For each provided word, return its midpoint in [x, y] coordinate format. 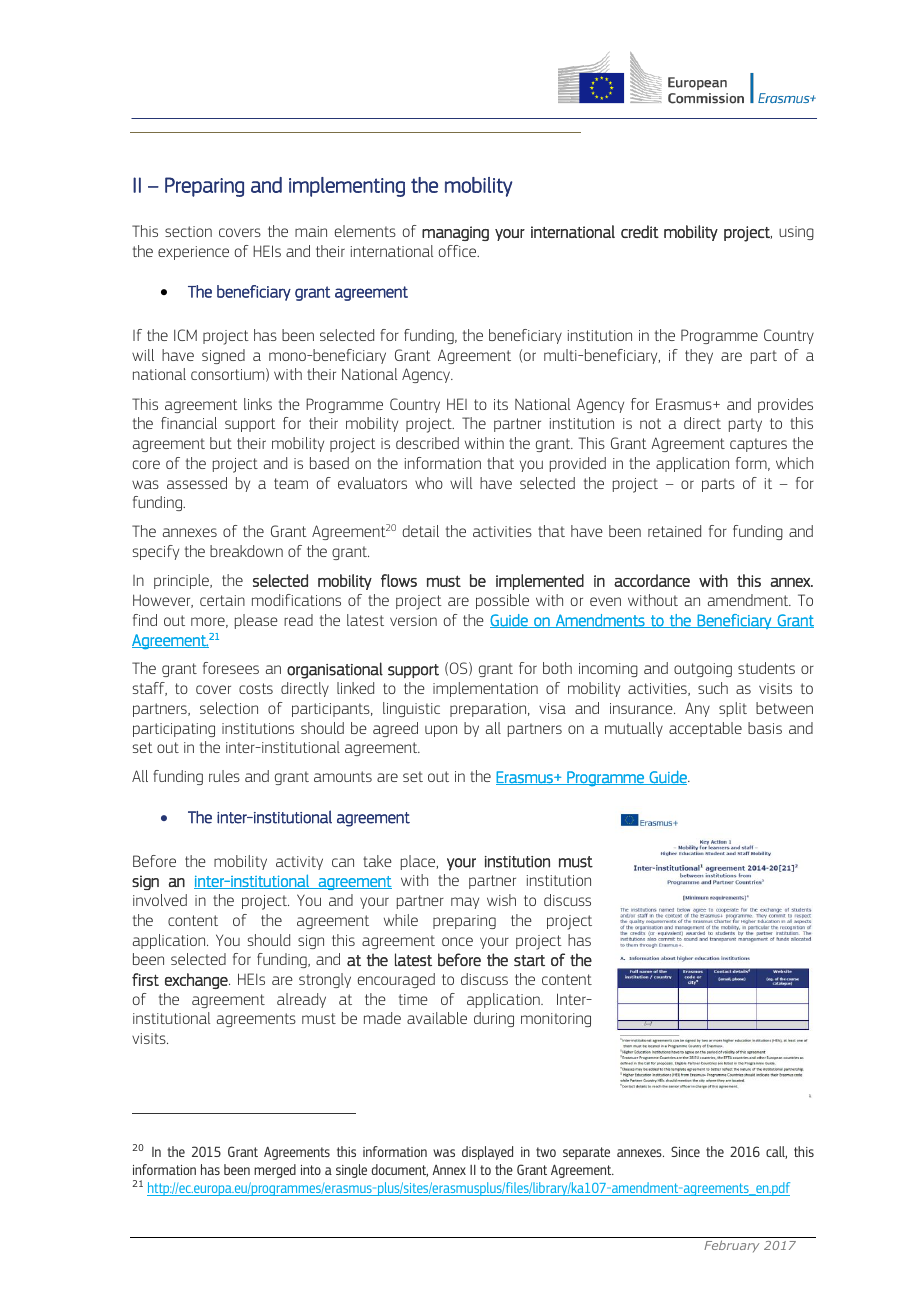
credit [640, 231]
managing [455, 233]
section [188, 231]
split [733, 709]
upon [441, 731]
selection [229, 708]
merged [275, 1171]
